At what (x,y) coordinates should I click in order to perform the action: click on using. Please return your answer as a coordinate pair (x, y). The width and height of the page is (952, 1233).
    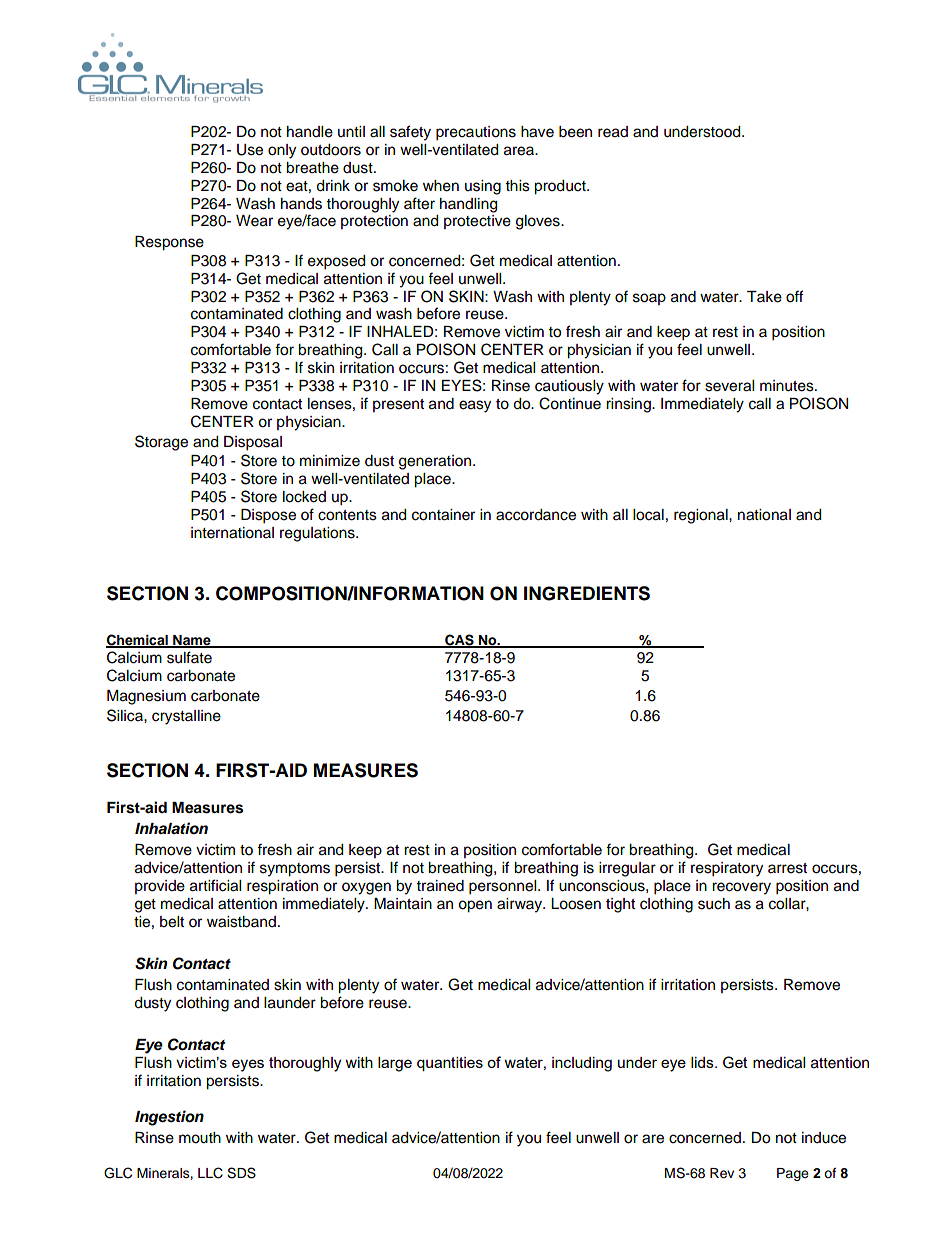
    Looking at the image, I should click on (483, 187).
